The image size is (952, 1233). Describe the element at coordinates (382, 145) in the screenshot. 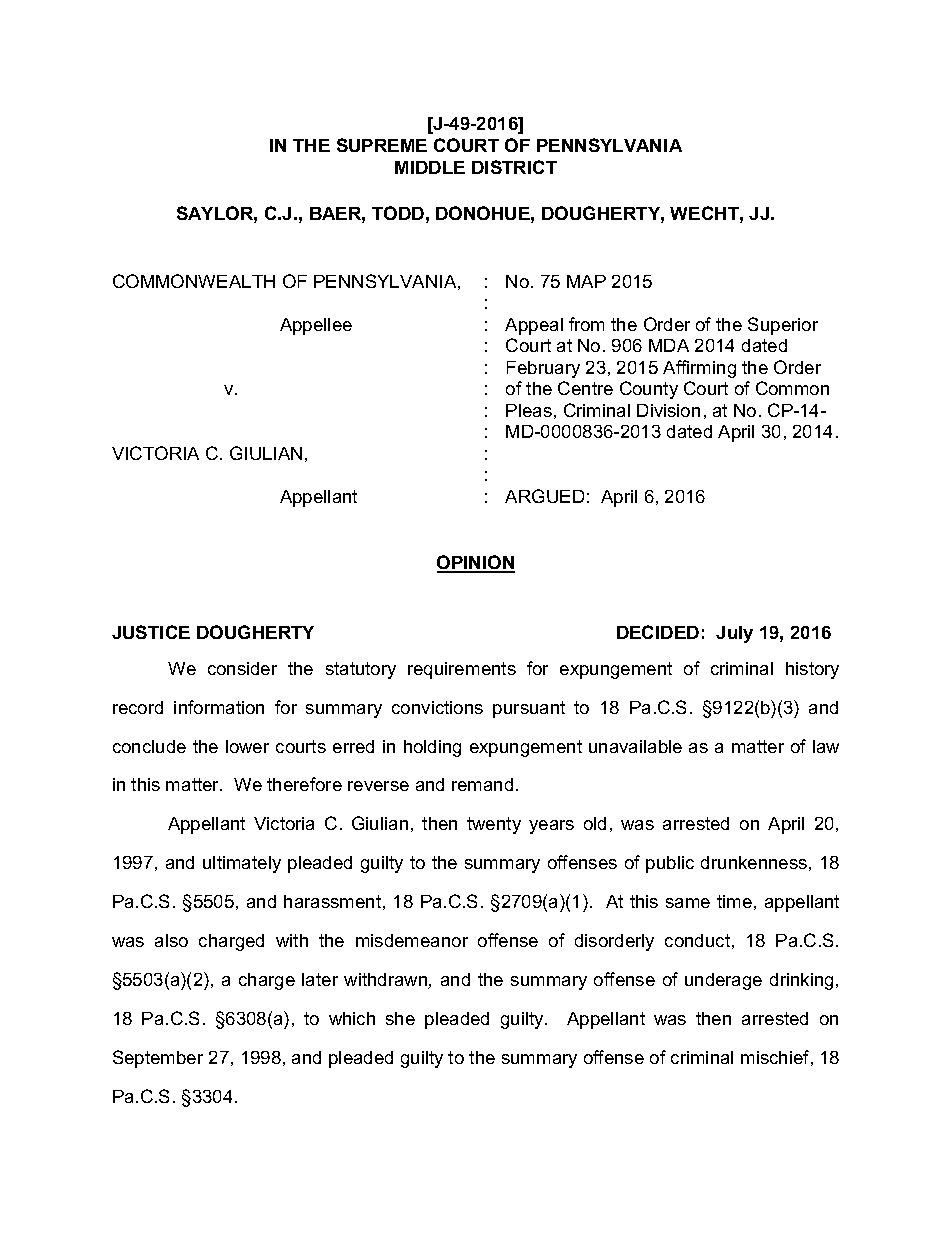

I see `SUPREME` at that location.
